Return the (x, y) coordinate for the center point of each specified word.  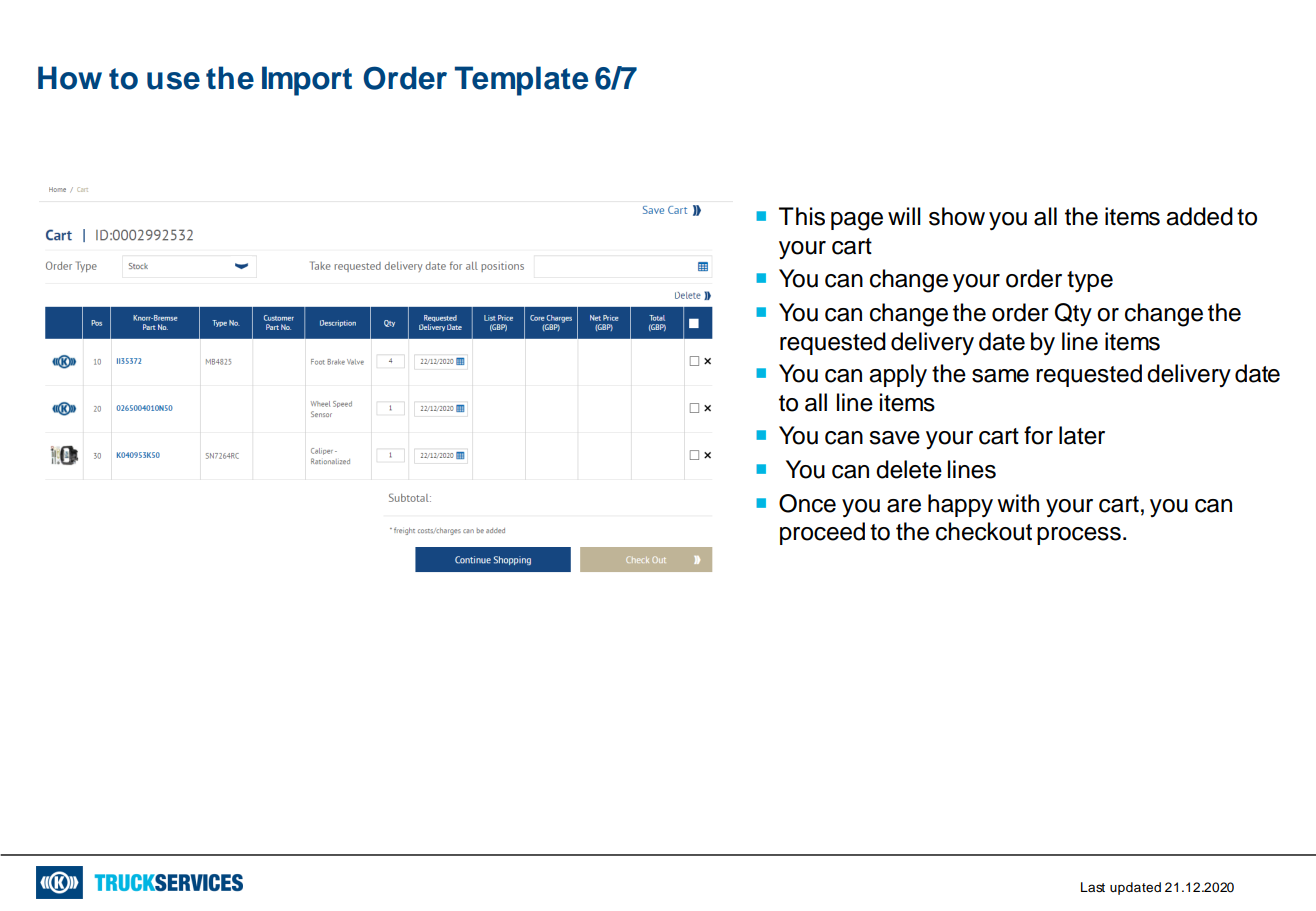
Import (307, 81)
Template (521, 81)
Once (807, 503)
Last (1093, 887)
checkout (984, 531)
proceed (822, 533)
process (1079, 536)
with (1018, 503)
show (957, 216)
